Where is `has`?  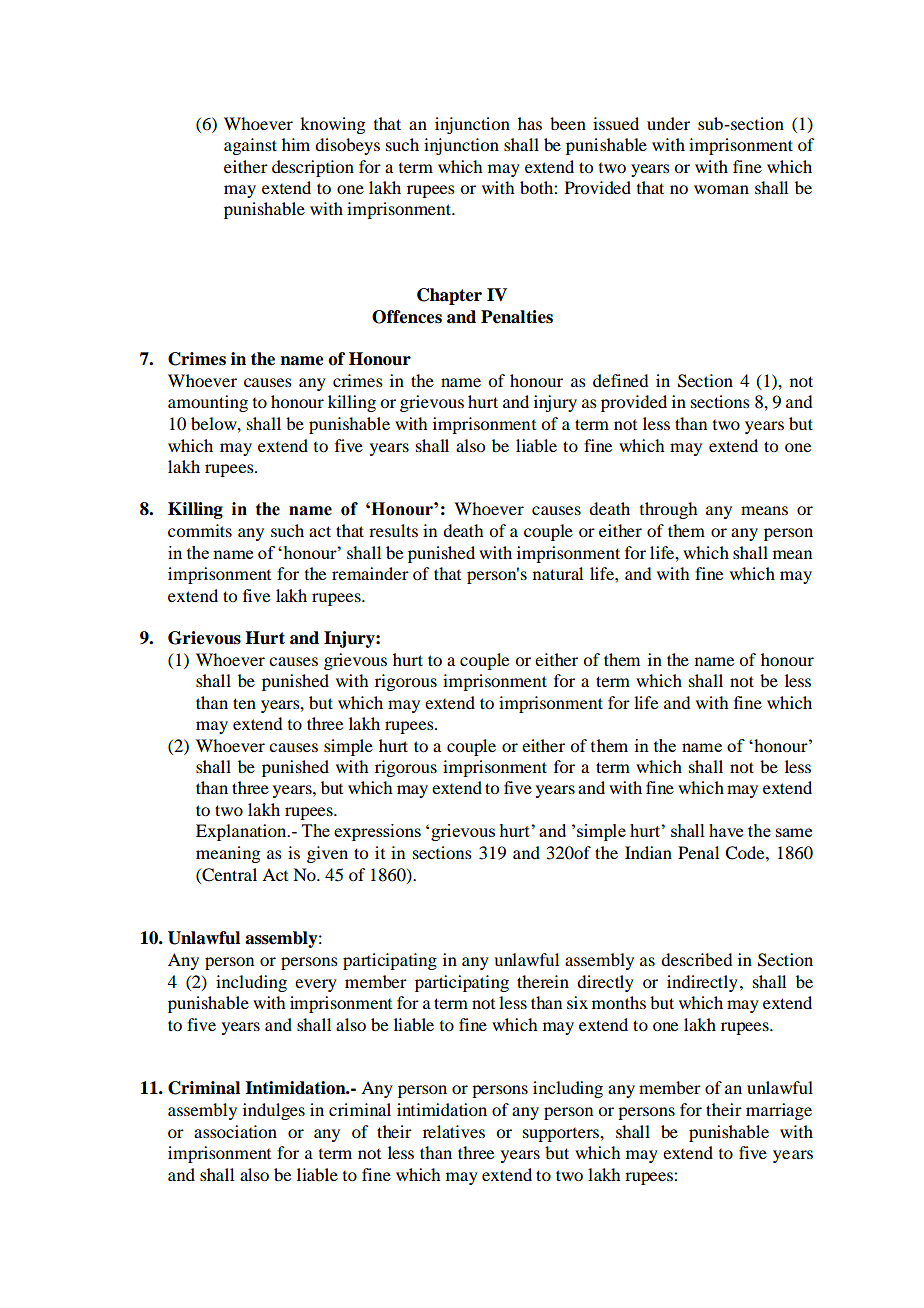 has is located at coordinates (530, 123).
